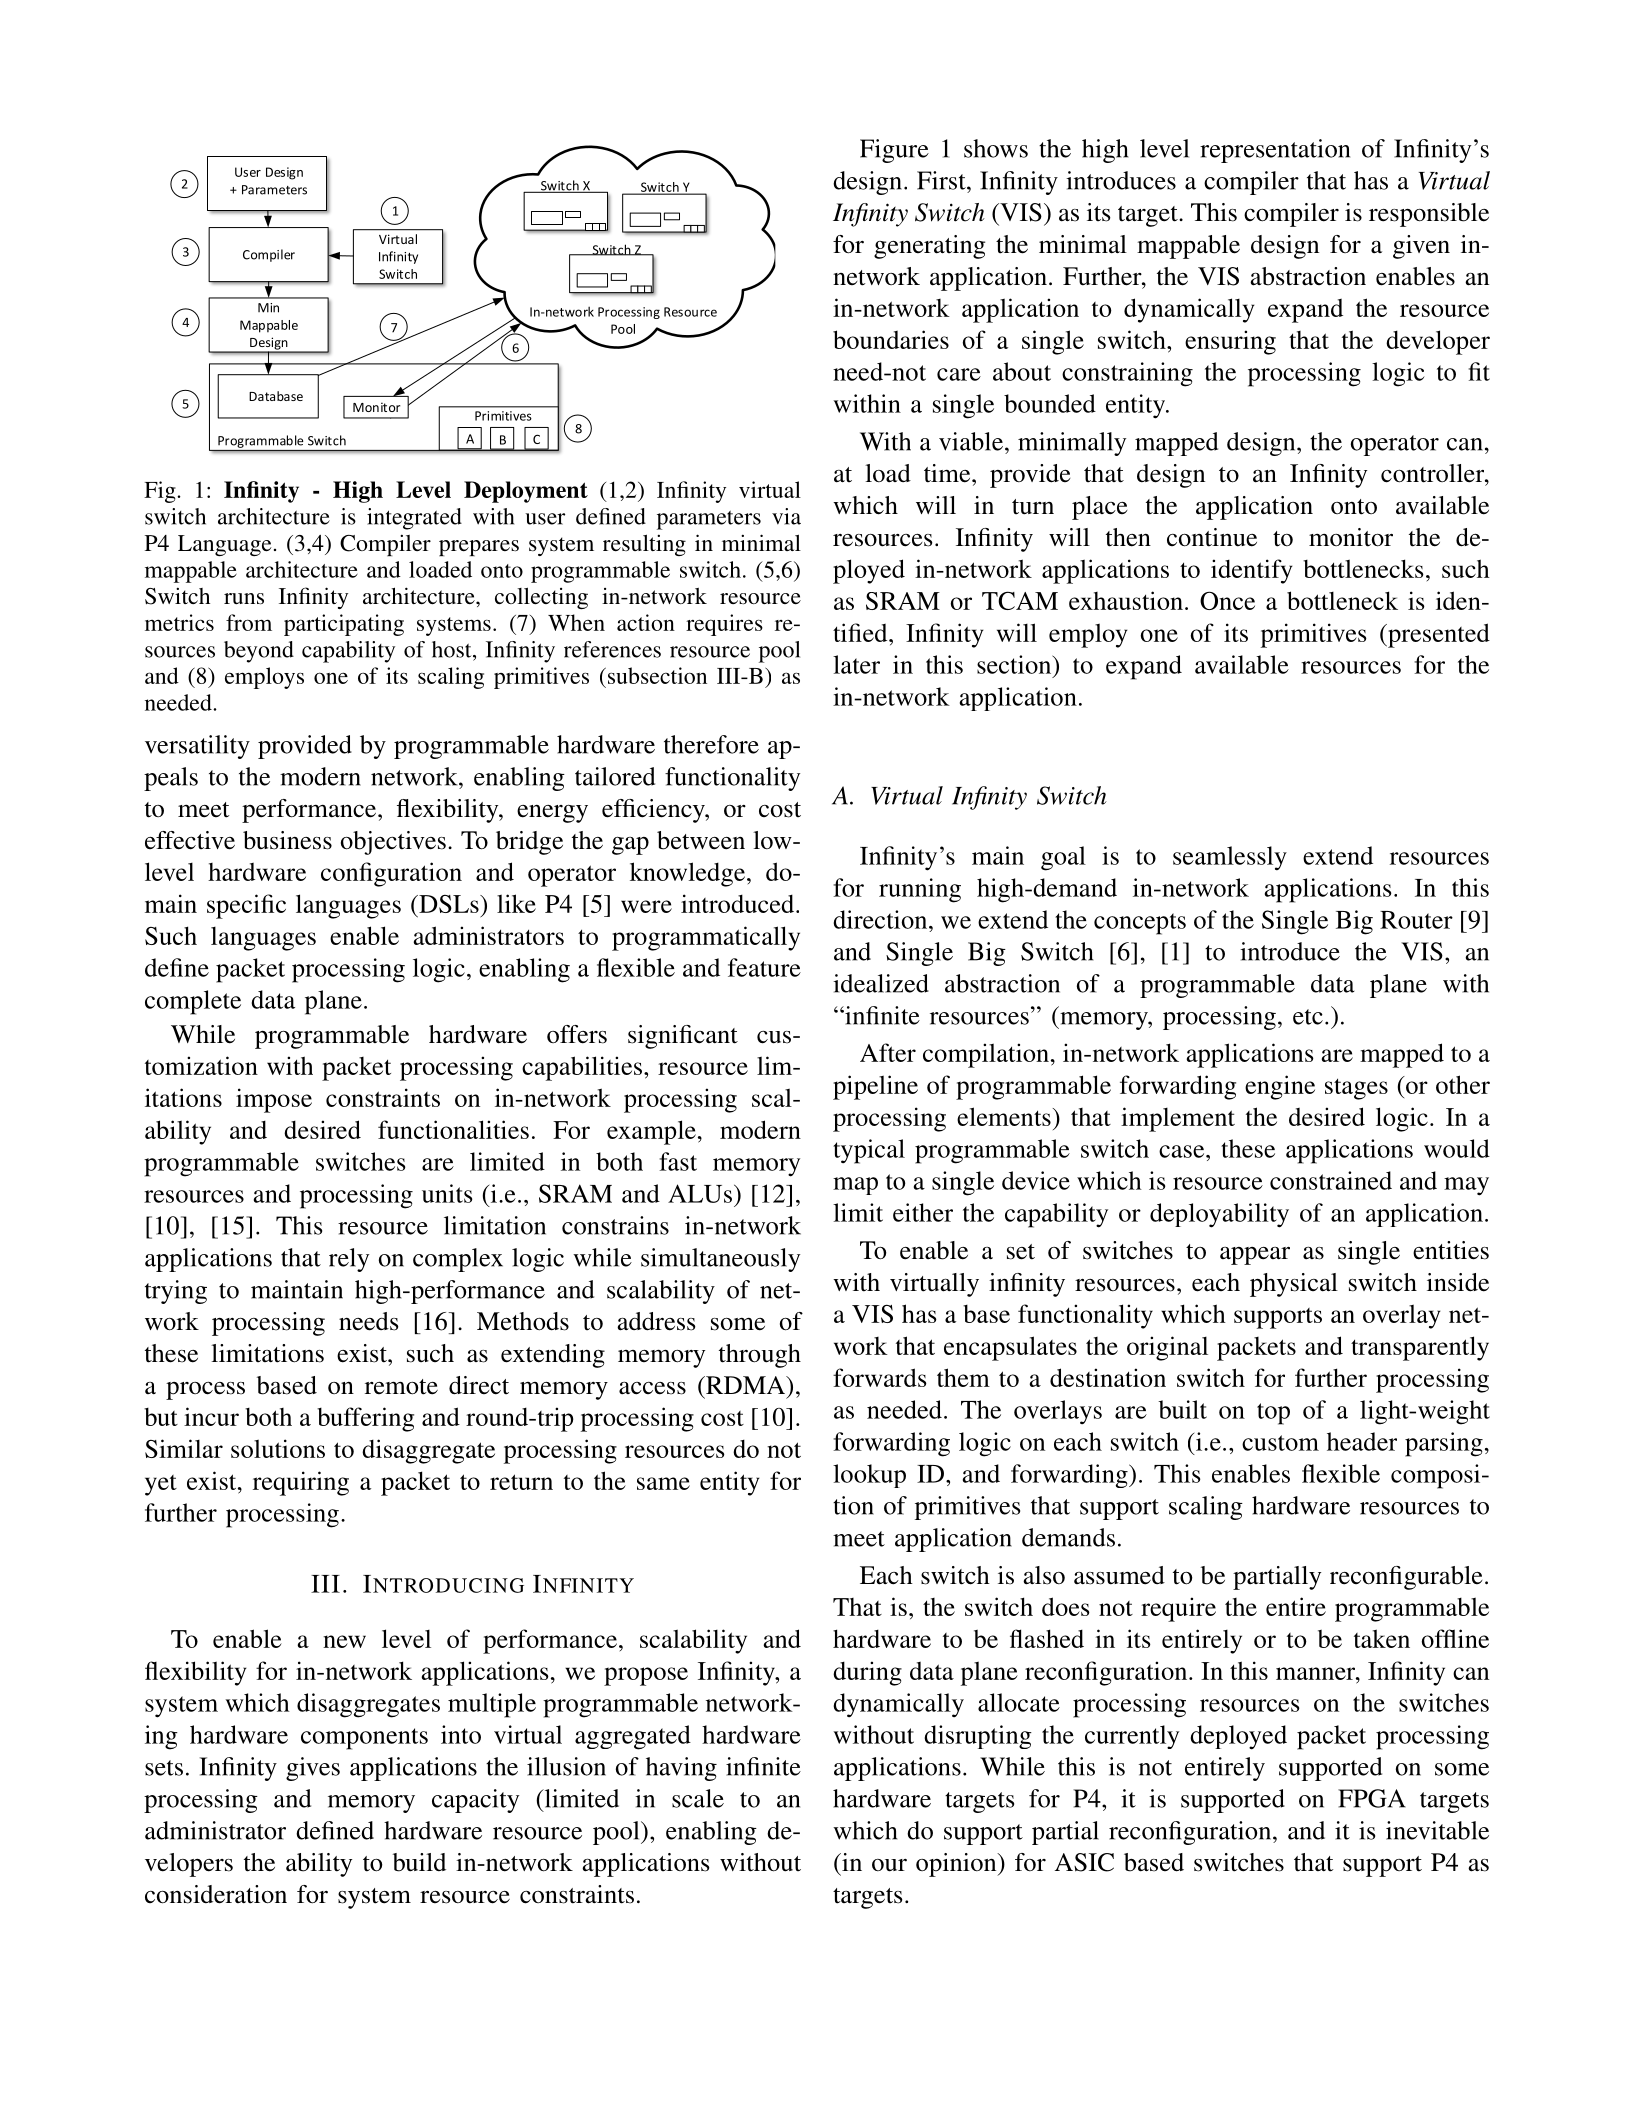  Describe the element at coordinates (856, 664) in the screenshot. I see `later` at that location.
